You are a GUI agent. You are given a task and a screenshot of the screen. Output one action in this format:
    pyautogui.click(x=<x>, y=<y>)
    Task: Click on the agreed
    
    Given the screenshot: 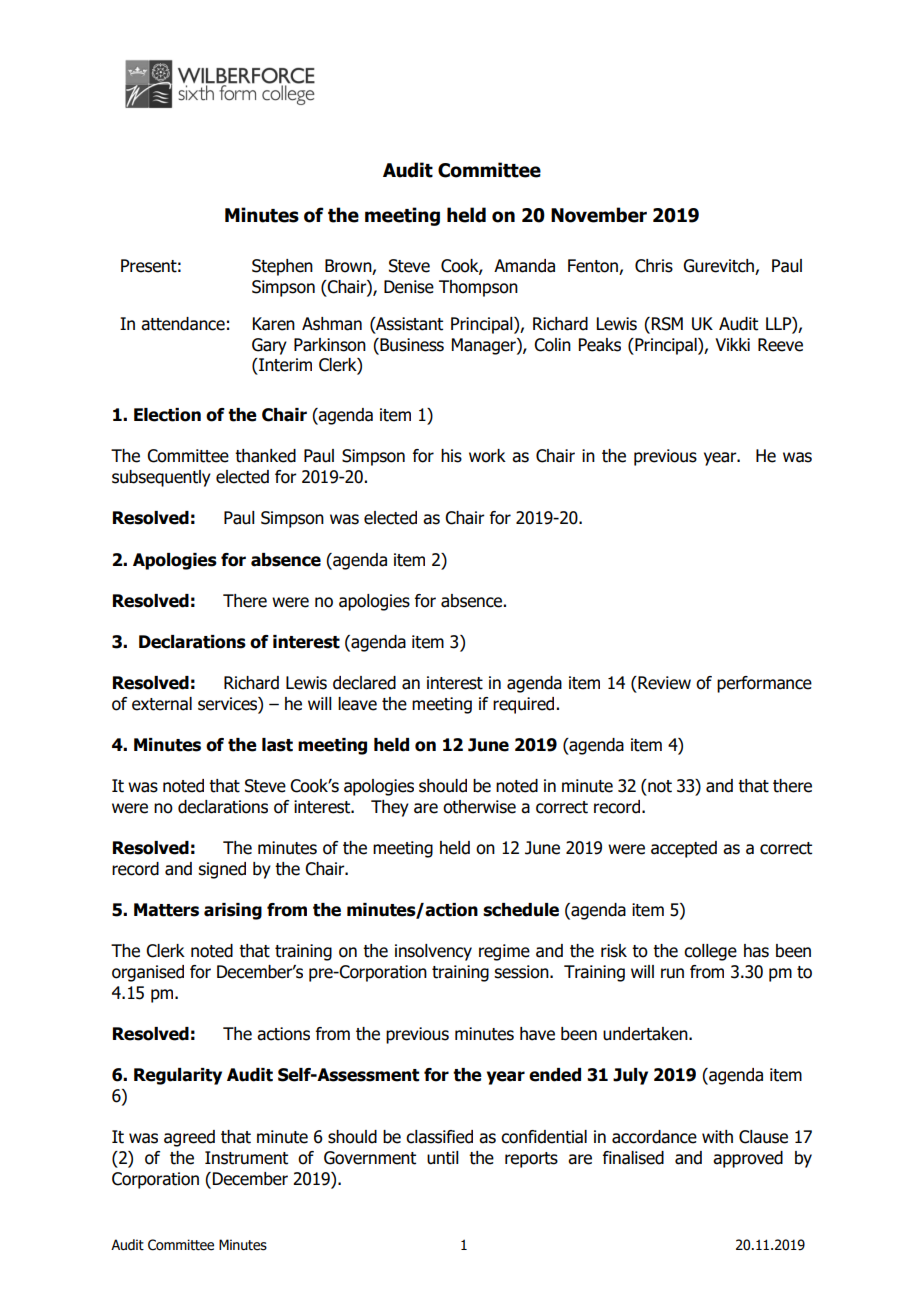 What is the action you would take?
    pyautogui.click(x=189, y=1138)
